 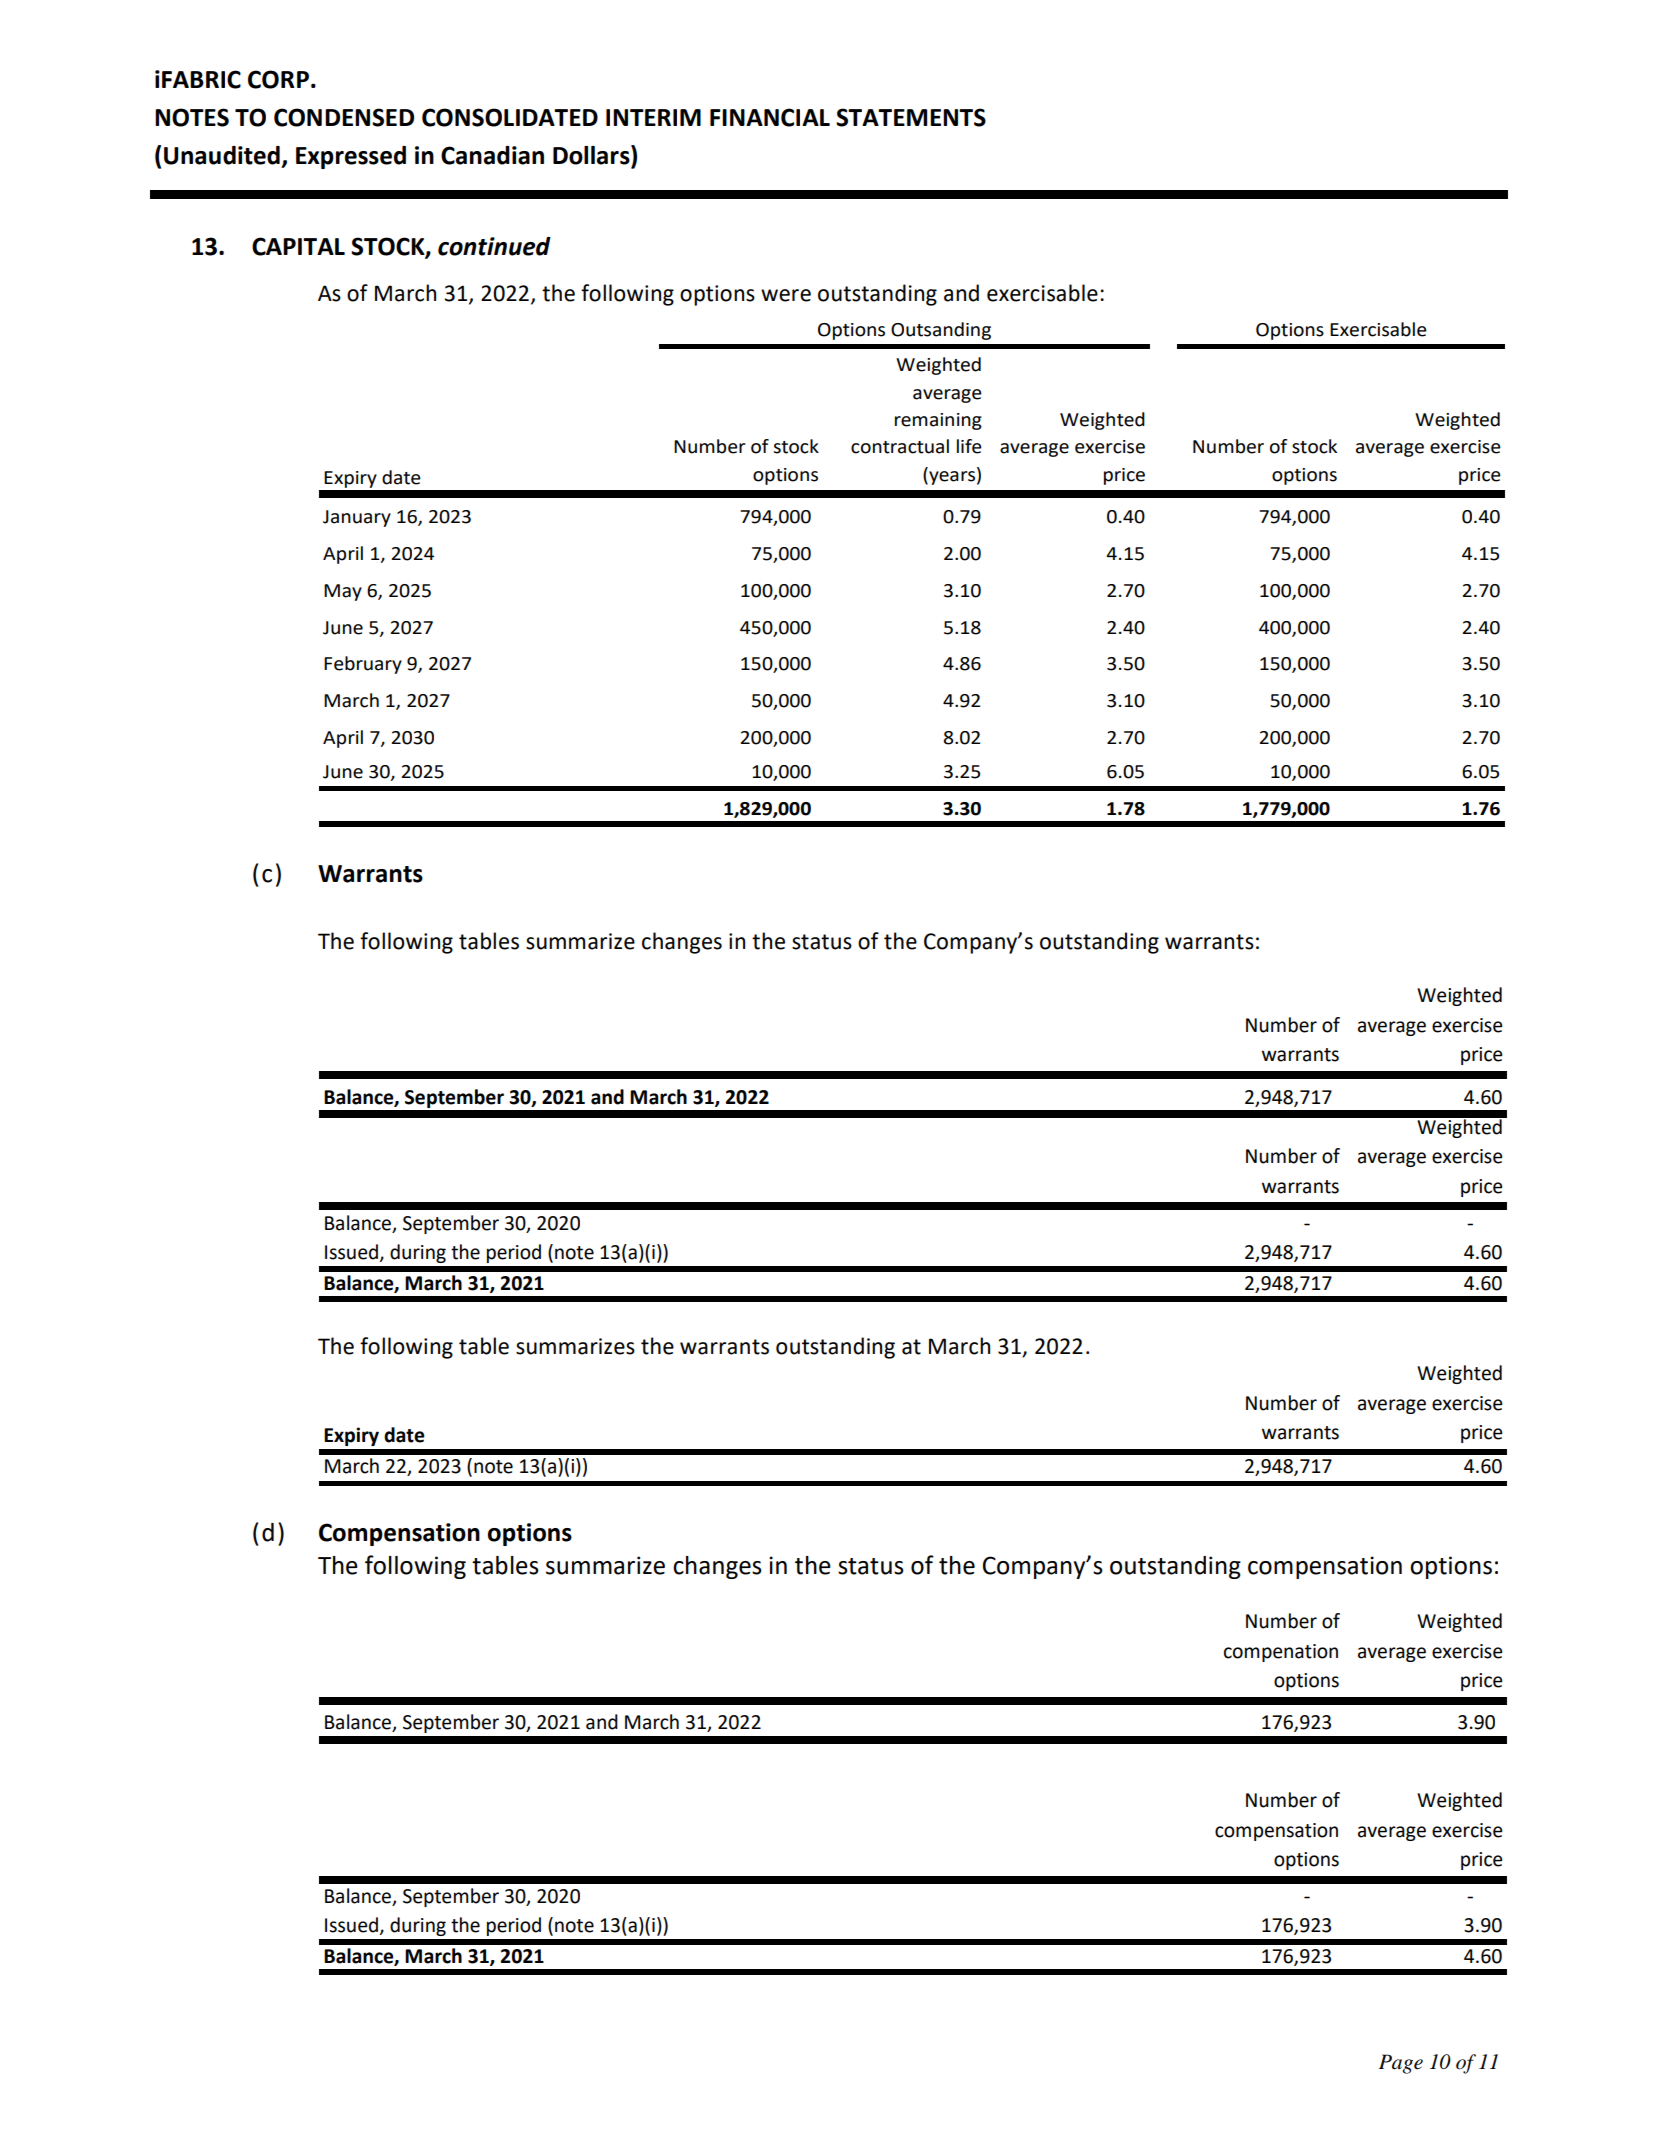 I want to click on contractual, so click(x=900, y=446).
